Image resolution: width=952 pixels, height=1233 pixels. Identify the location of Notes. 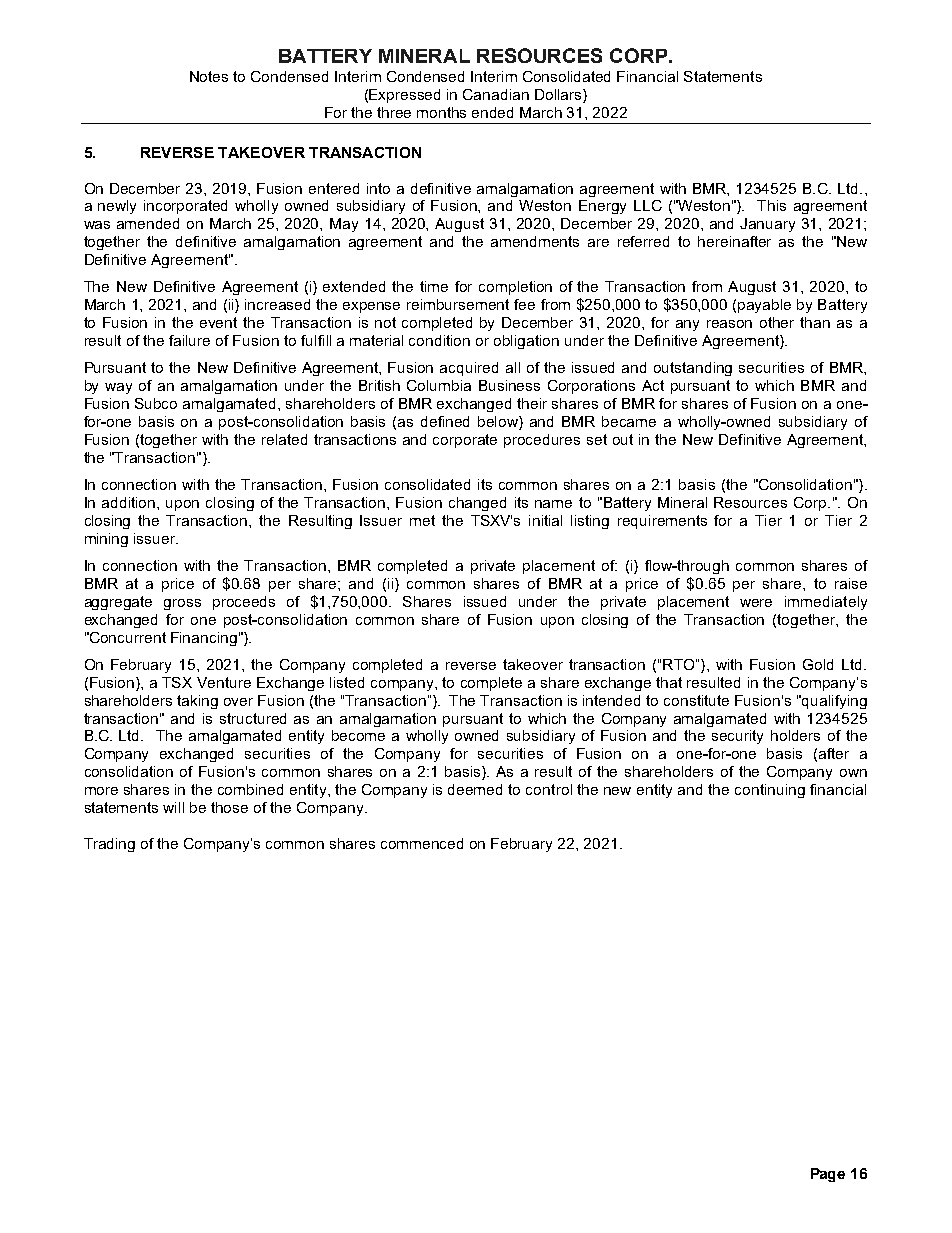
(209, 76).
